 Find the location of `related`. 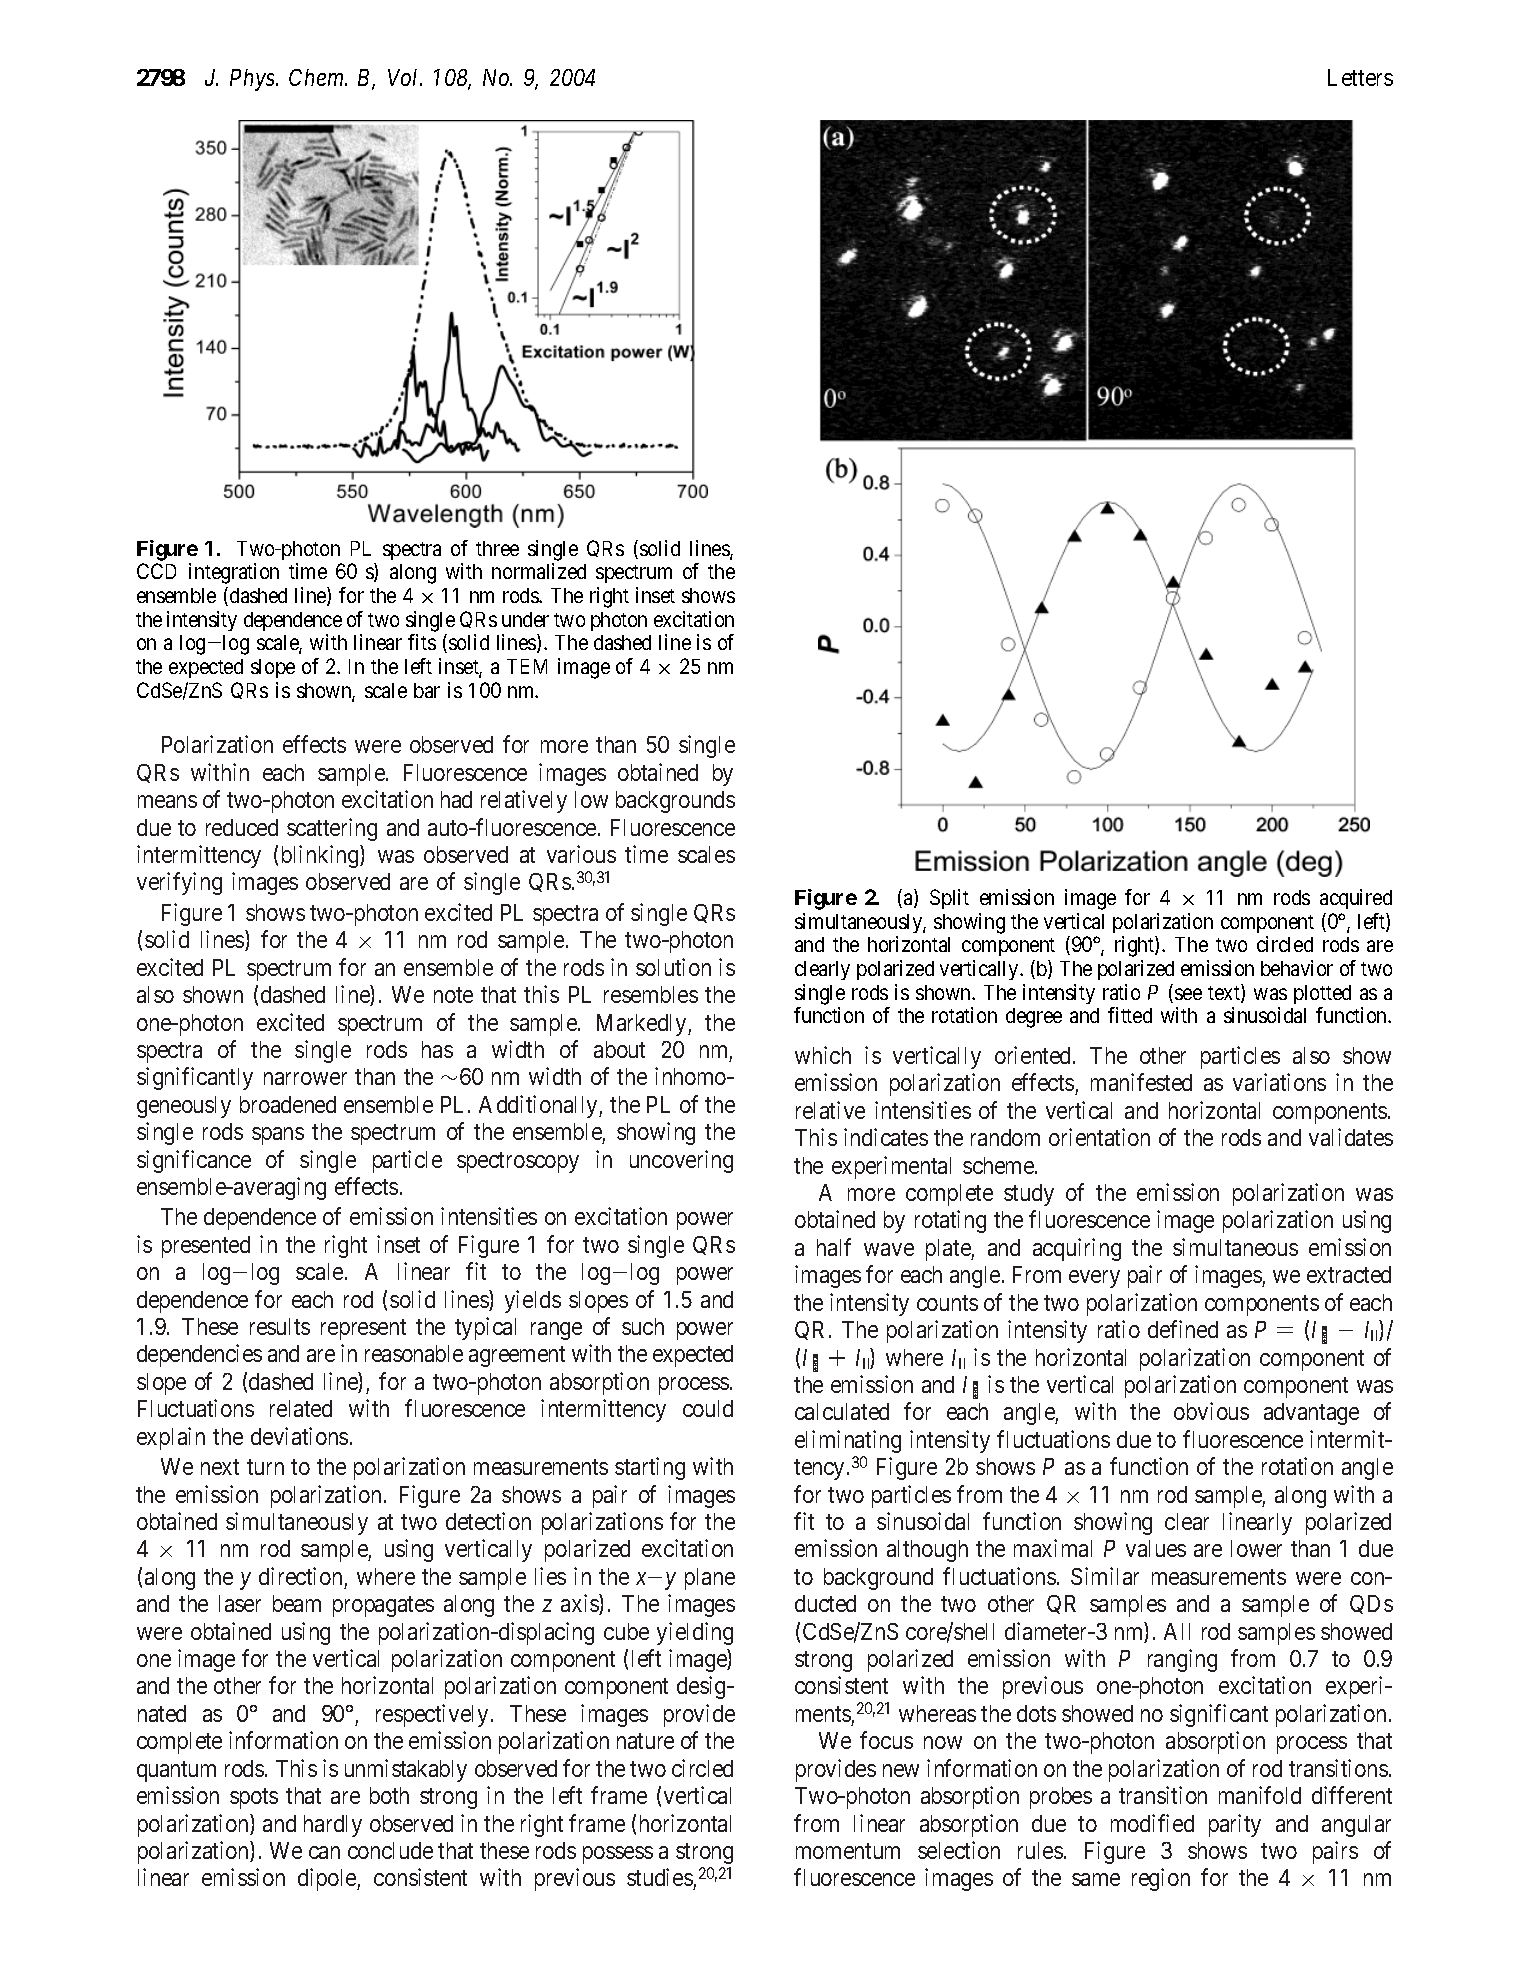

related is located at coordinates (301, 1408).
